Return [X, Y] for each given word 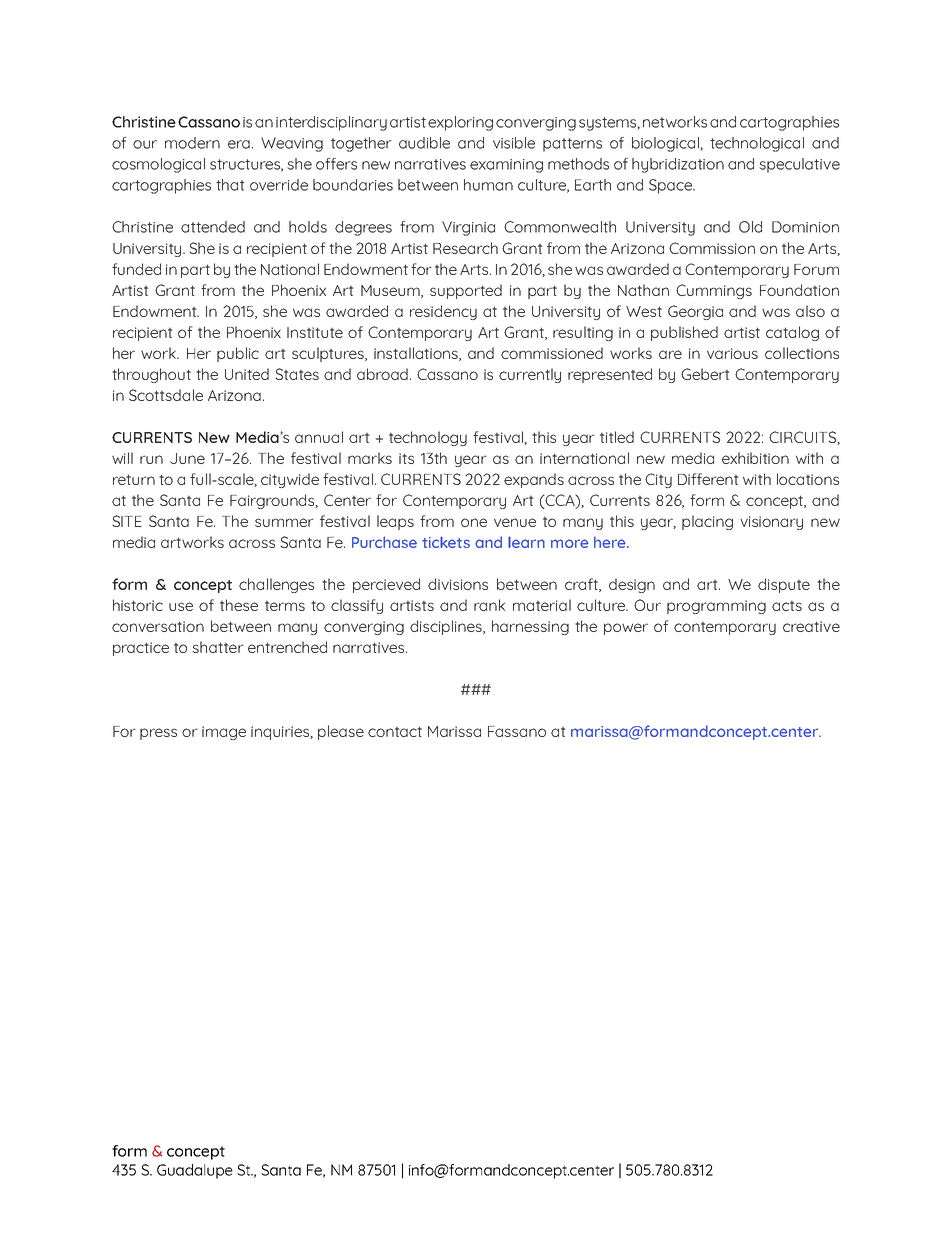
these [239, 605]
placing [707, 522]
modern [192, 143]
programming [716, 607]
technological [757, 144]
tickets [446, 542]
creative [811, 626]
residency [443, 312]
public [238, 354]
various [732, 353]
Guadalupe [195, 1171]
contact [395, 731]
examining [506, 166]
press [158, 734]
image [224, 733]
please [341, 732]
